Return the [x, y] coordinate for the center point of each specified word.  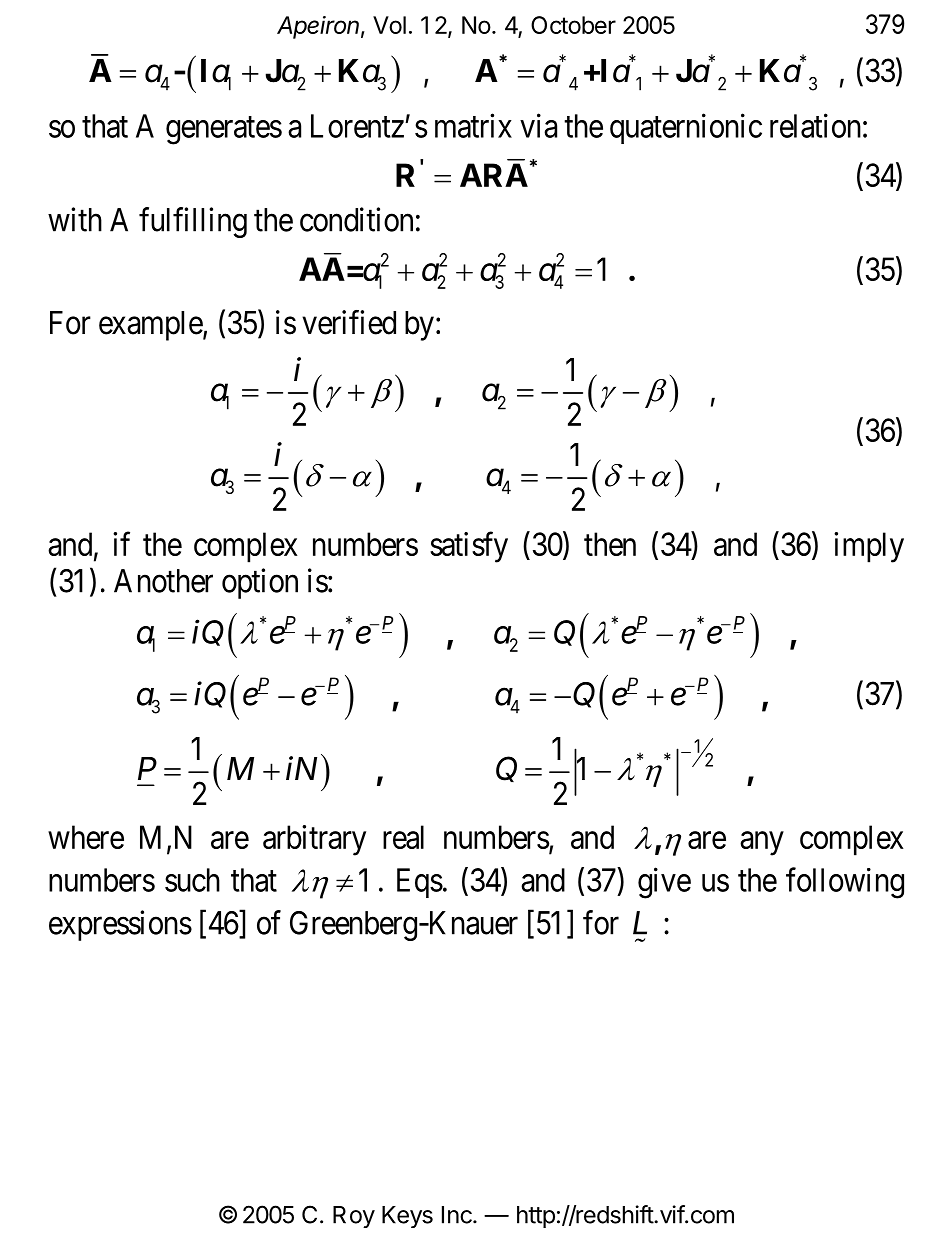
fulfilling [193, 222]
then [610, 544]
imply [869, 547]
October [573, 25]
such [192, 880]
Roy [354, 1217]
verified [349, 322]
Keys [407, 1217]
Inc [458, 1215]
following [845, 883]
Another [163, 581]
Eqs [420, 883]
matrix [473, 125]
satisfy [469, 547]
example [151, 326]
